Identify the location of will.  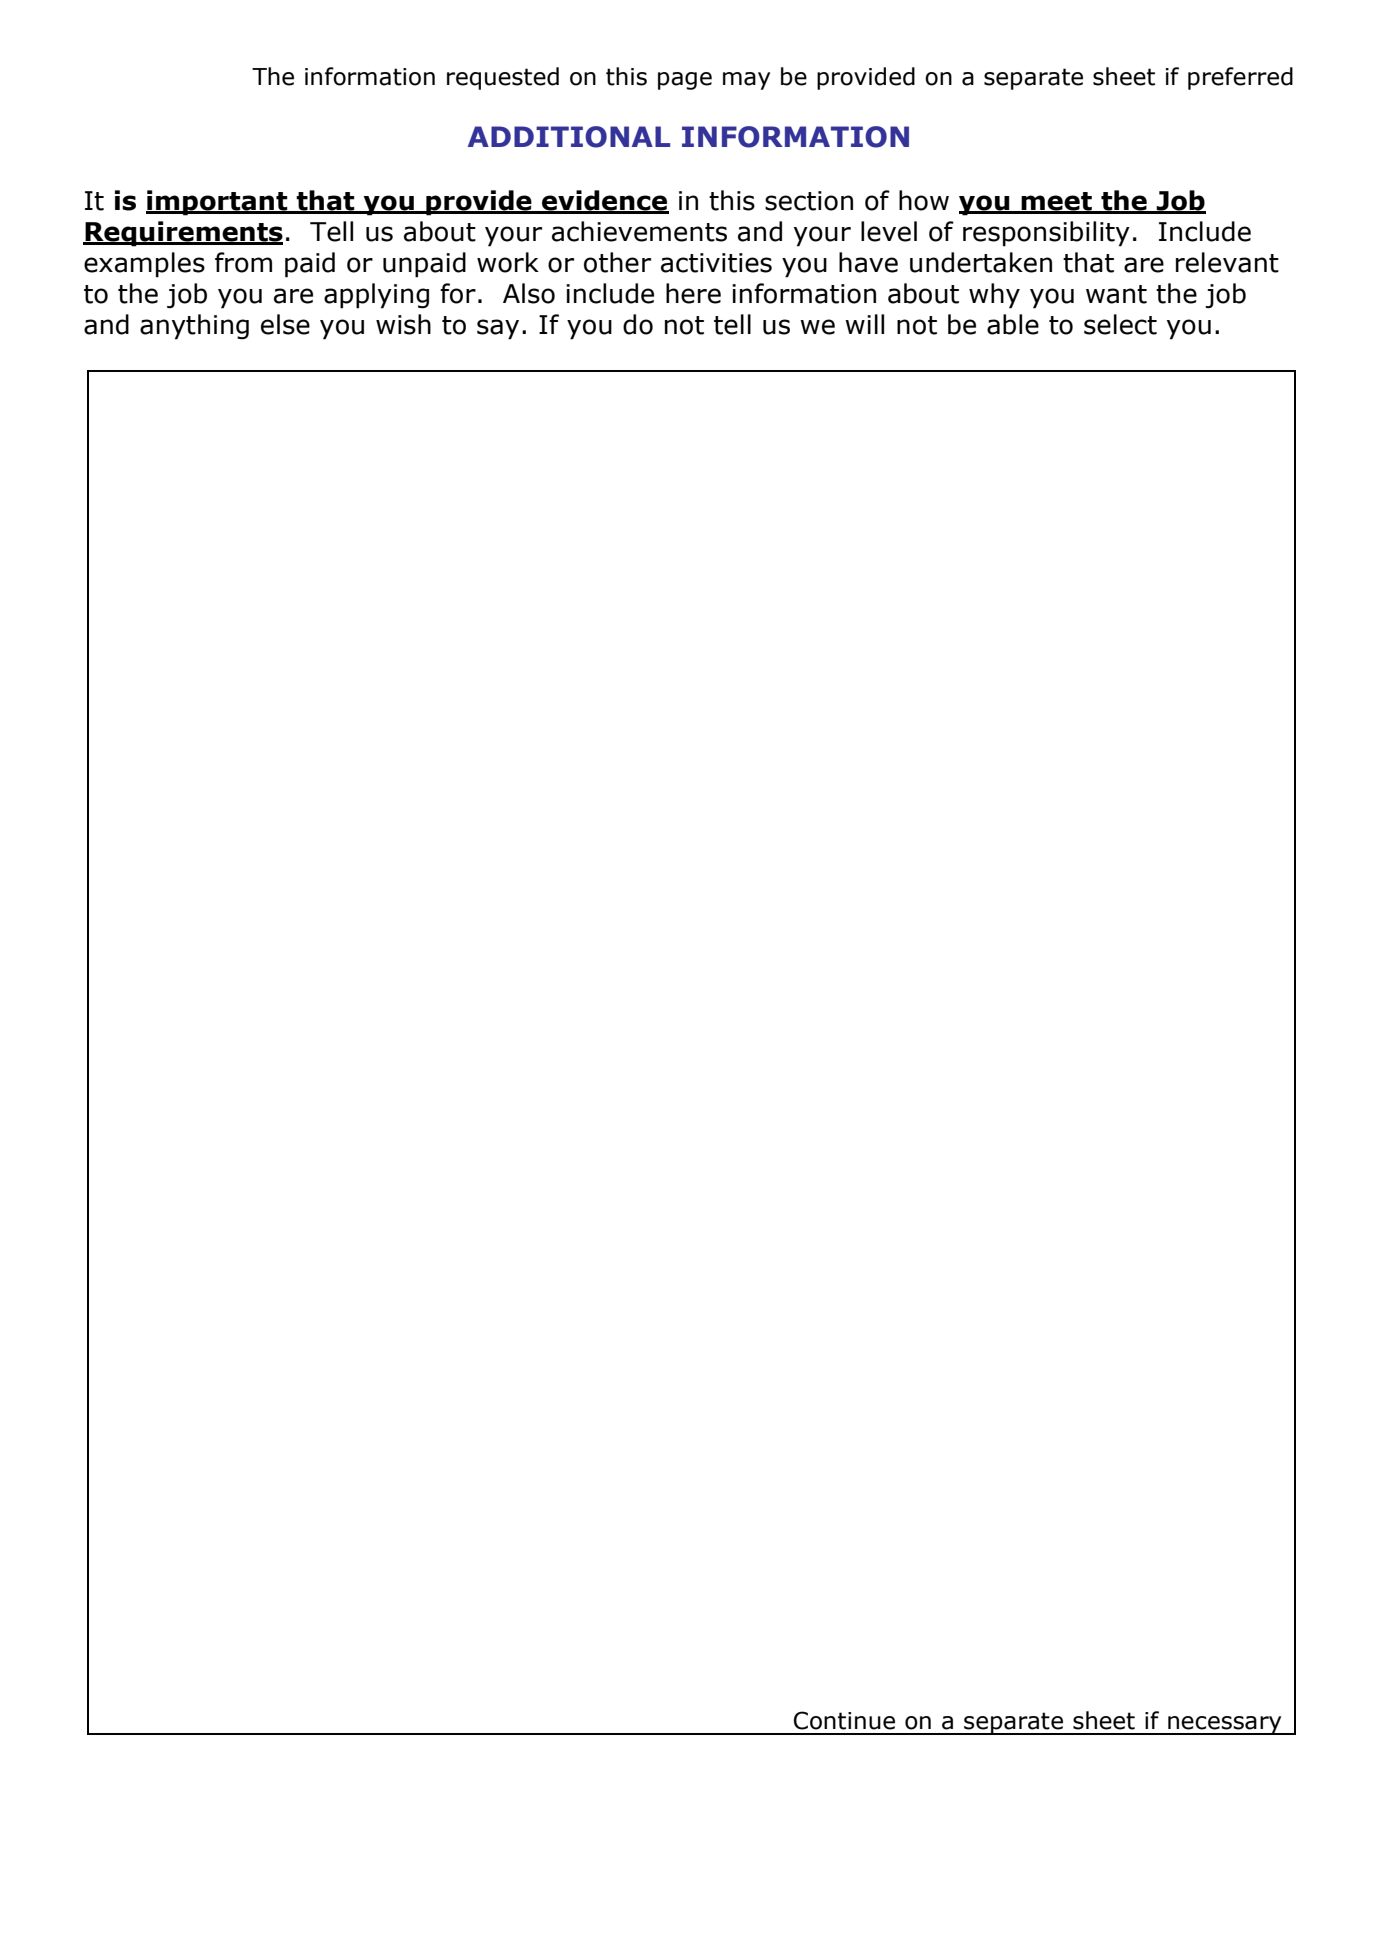
(864, 324).
